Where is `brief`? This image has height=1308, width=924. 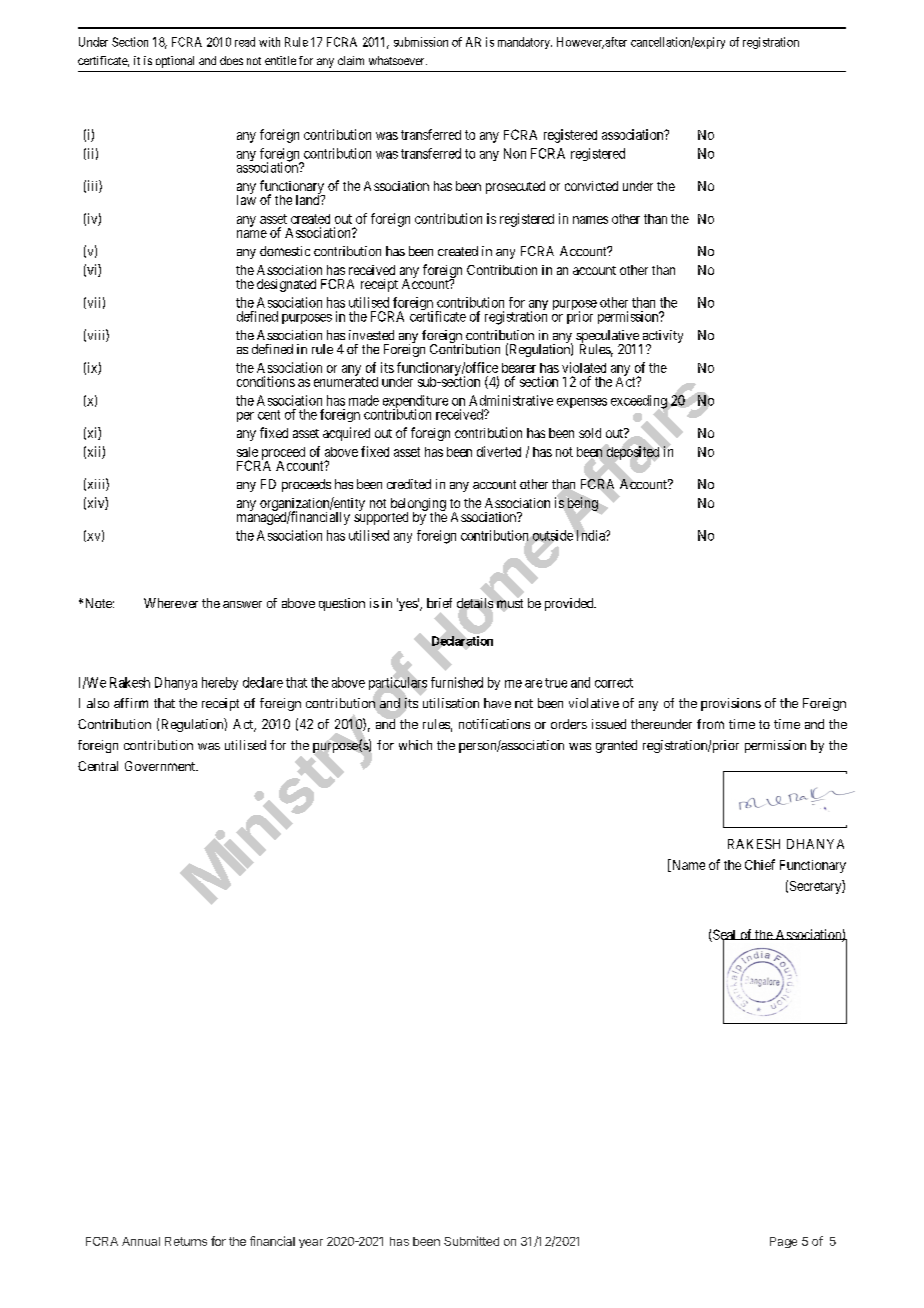 brief is located at coordinates (439, 603).
